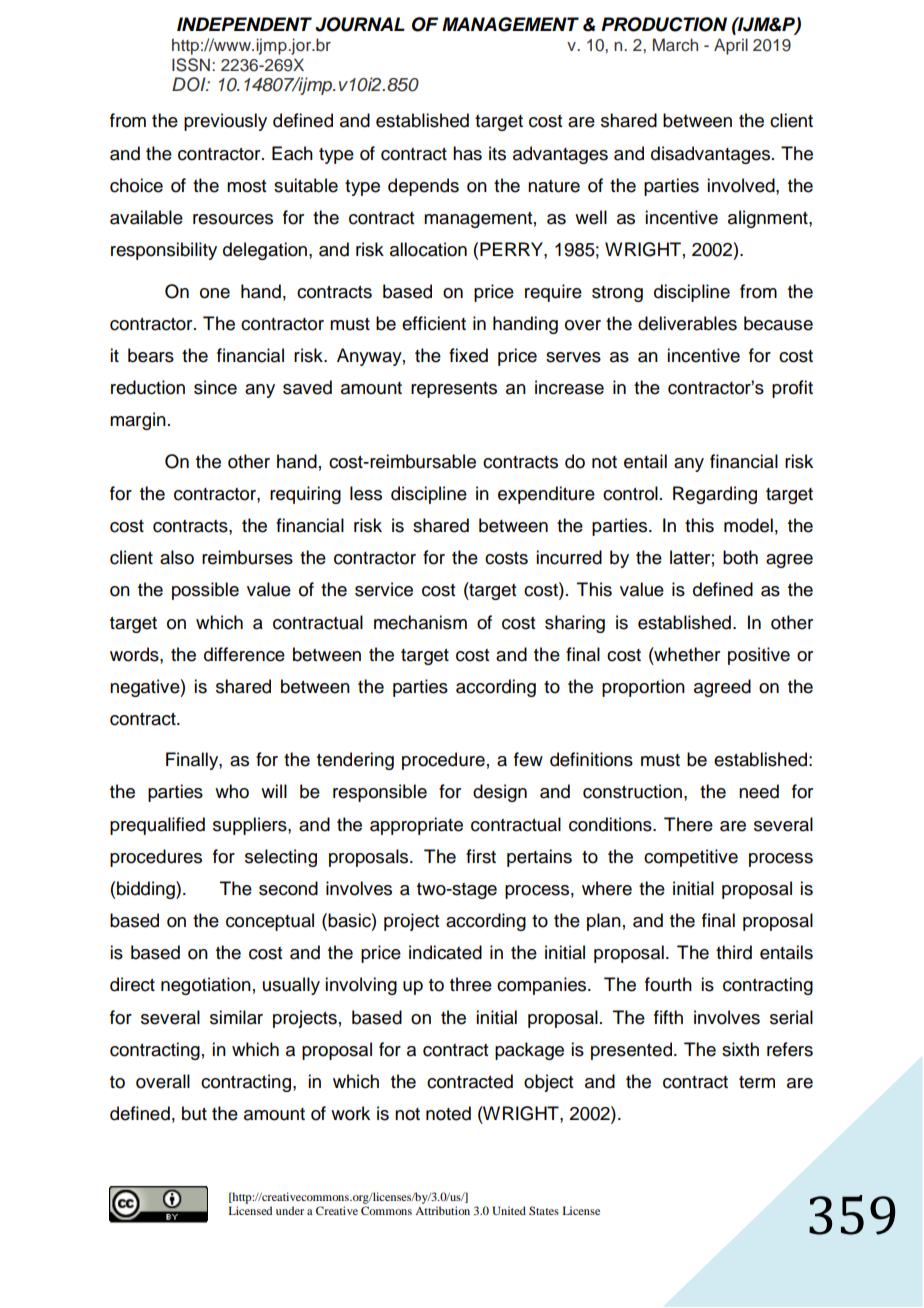 The height and width of the image is (1308, 924). I want to click on There, so click(688, 824).
